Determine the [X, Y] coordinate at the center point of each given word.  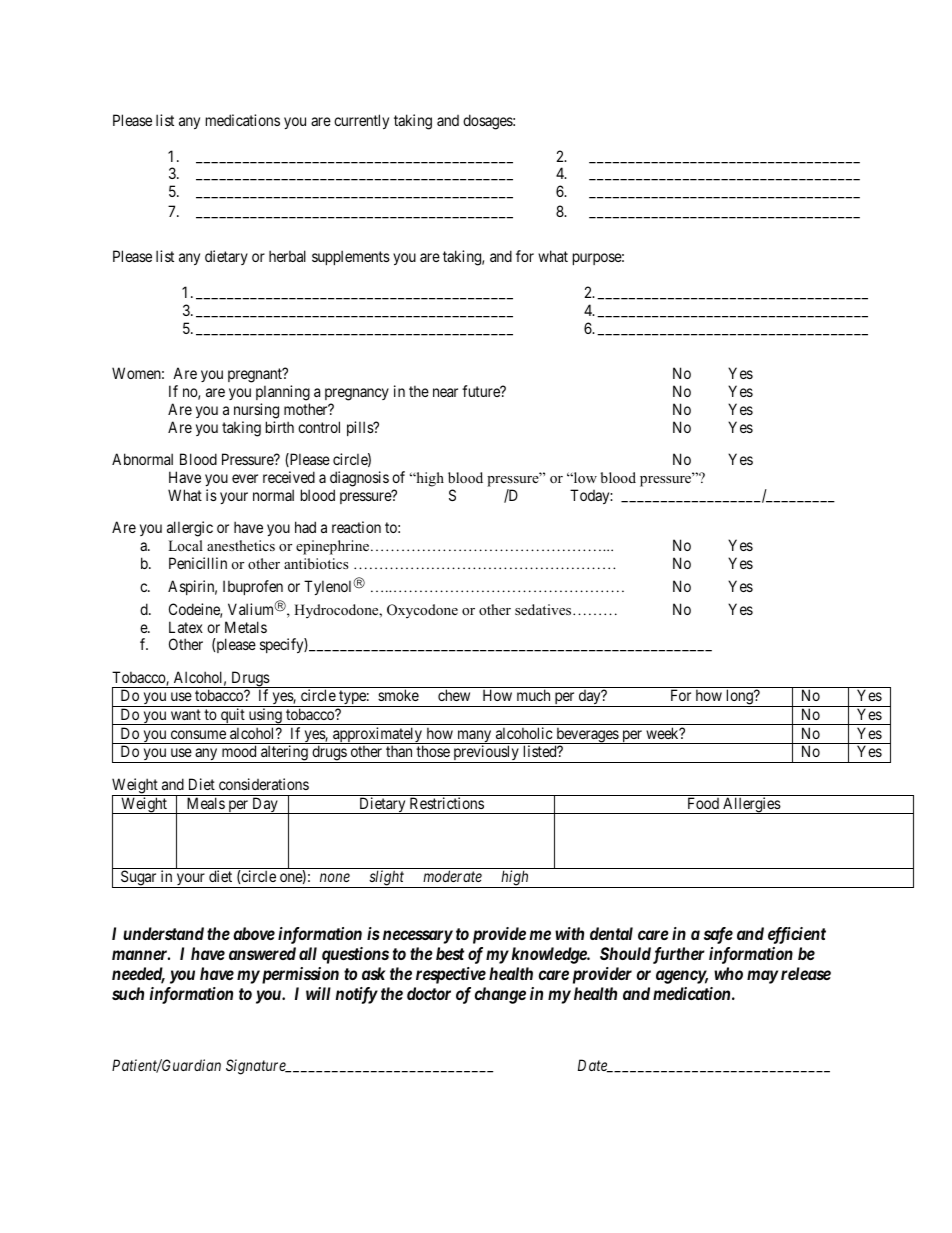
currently [361, 121]
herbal [287, 256]
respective [451, 975]
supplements [351, 257]
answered [262, 953]
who [728, 973]
